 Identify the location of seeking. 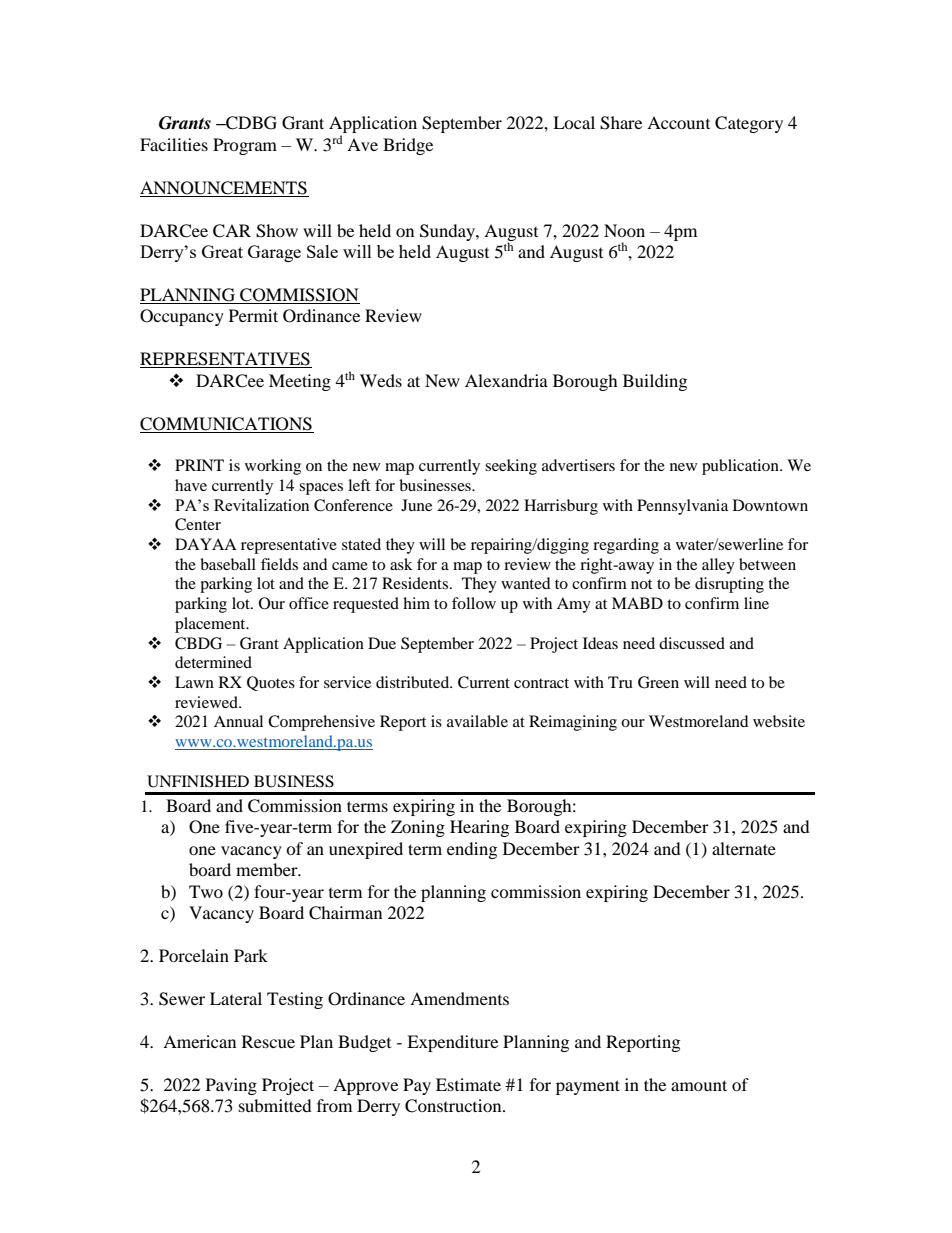
(511, 467).
